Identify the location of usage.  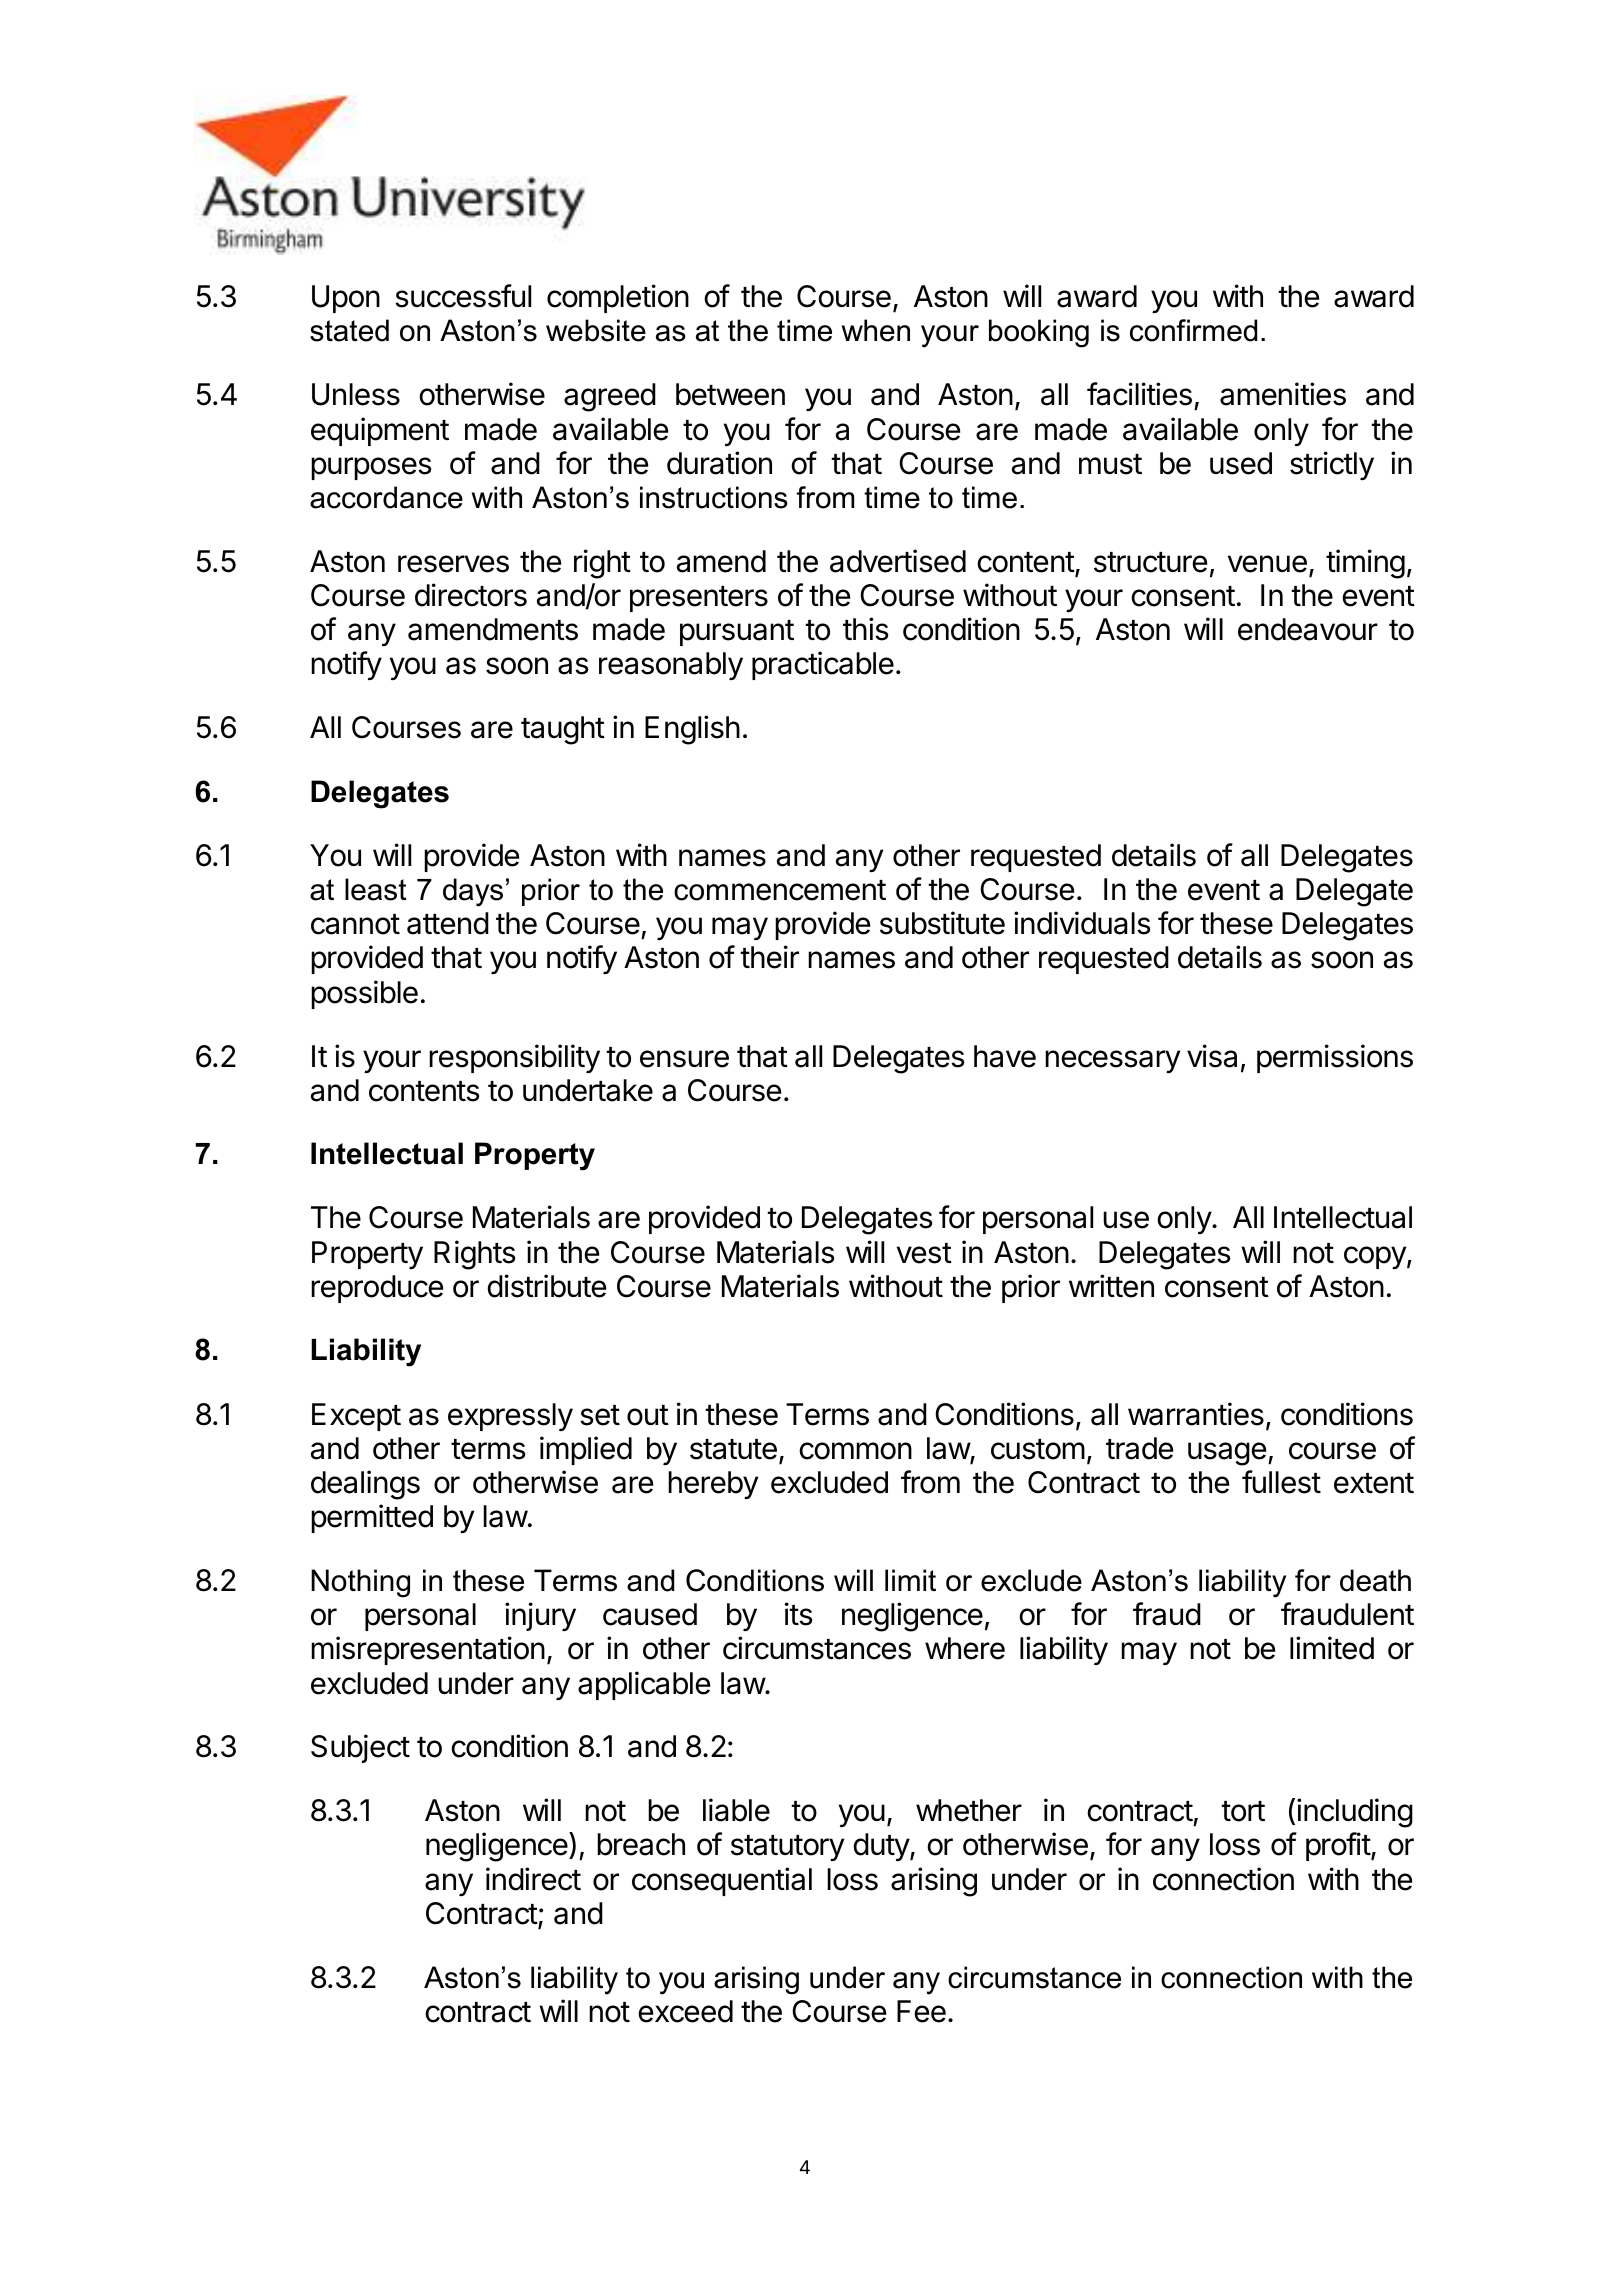
(1227, 1454).
